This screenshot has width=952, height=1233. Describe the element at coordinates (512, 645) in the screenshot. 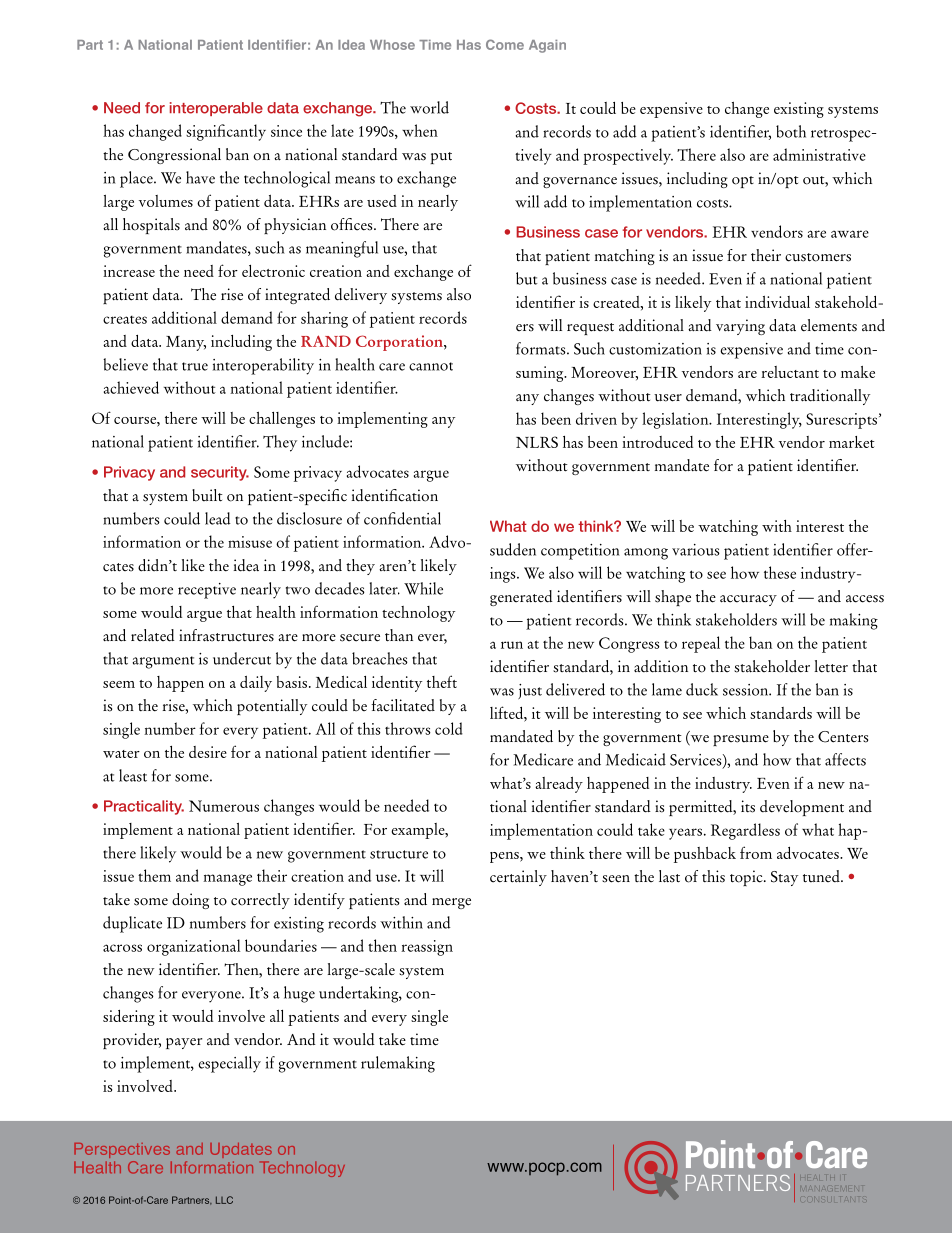

I see `run` at that location.
